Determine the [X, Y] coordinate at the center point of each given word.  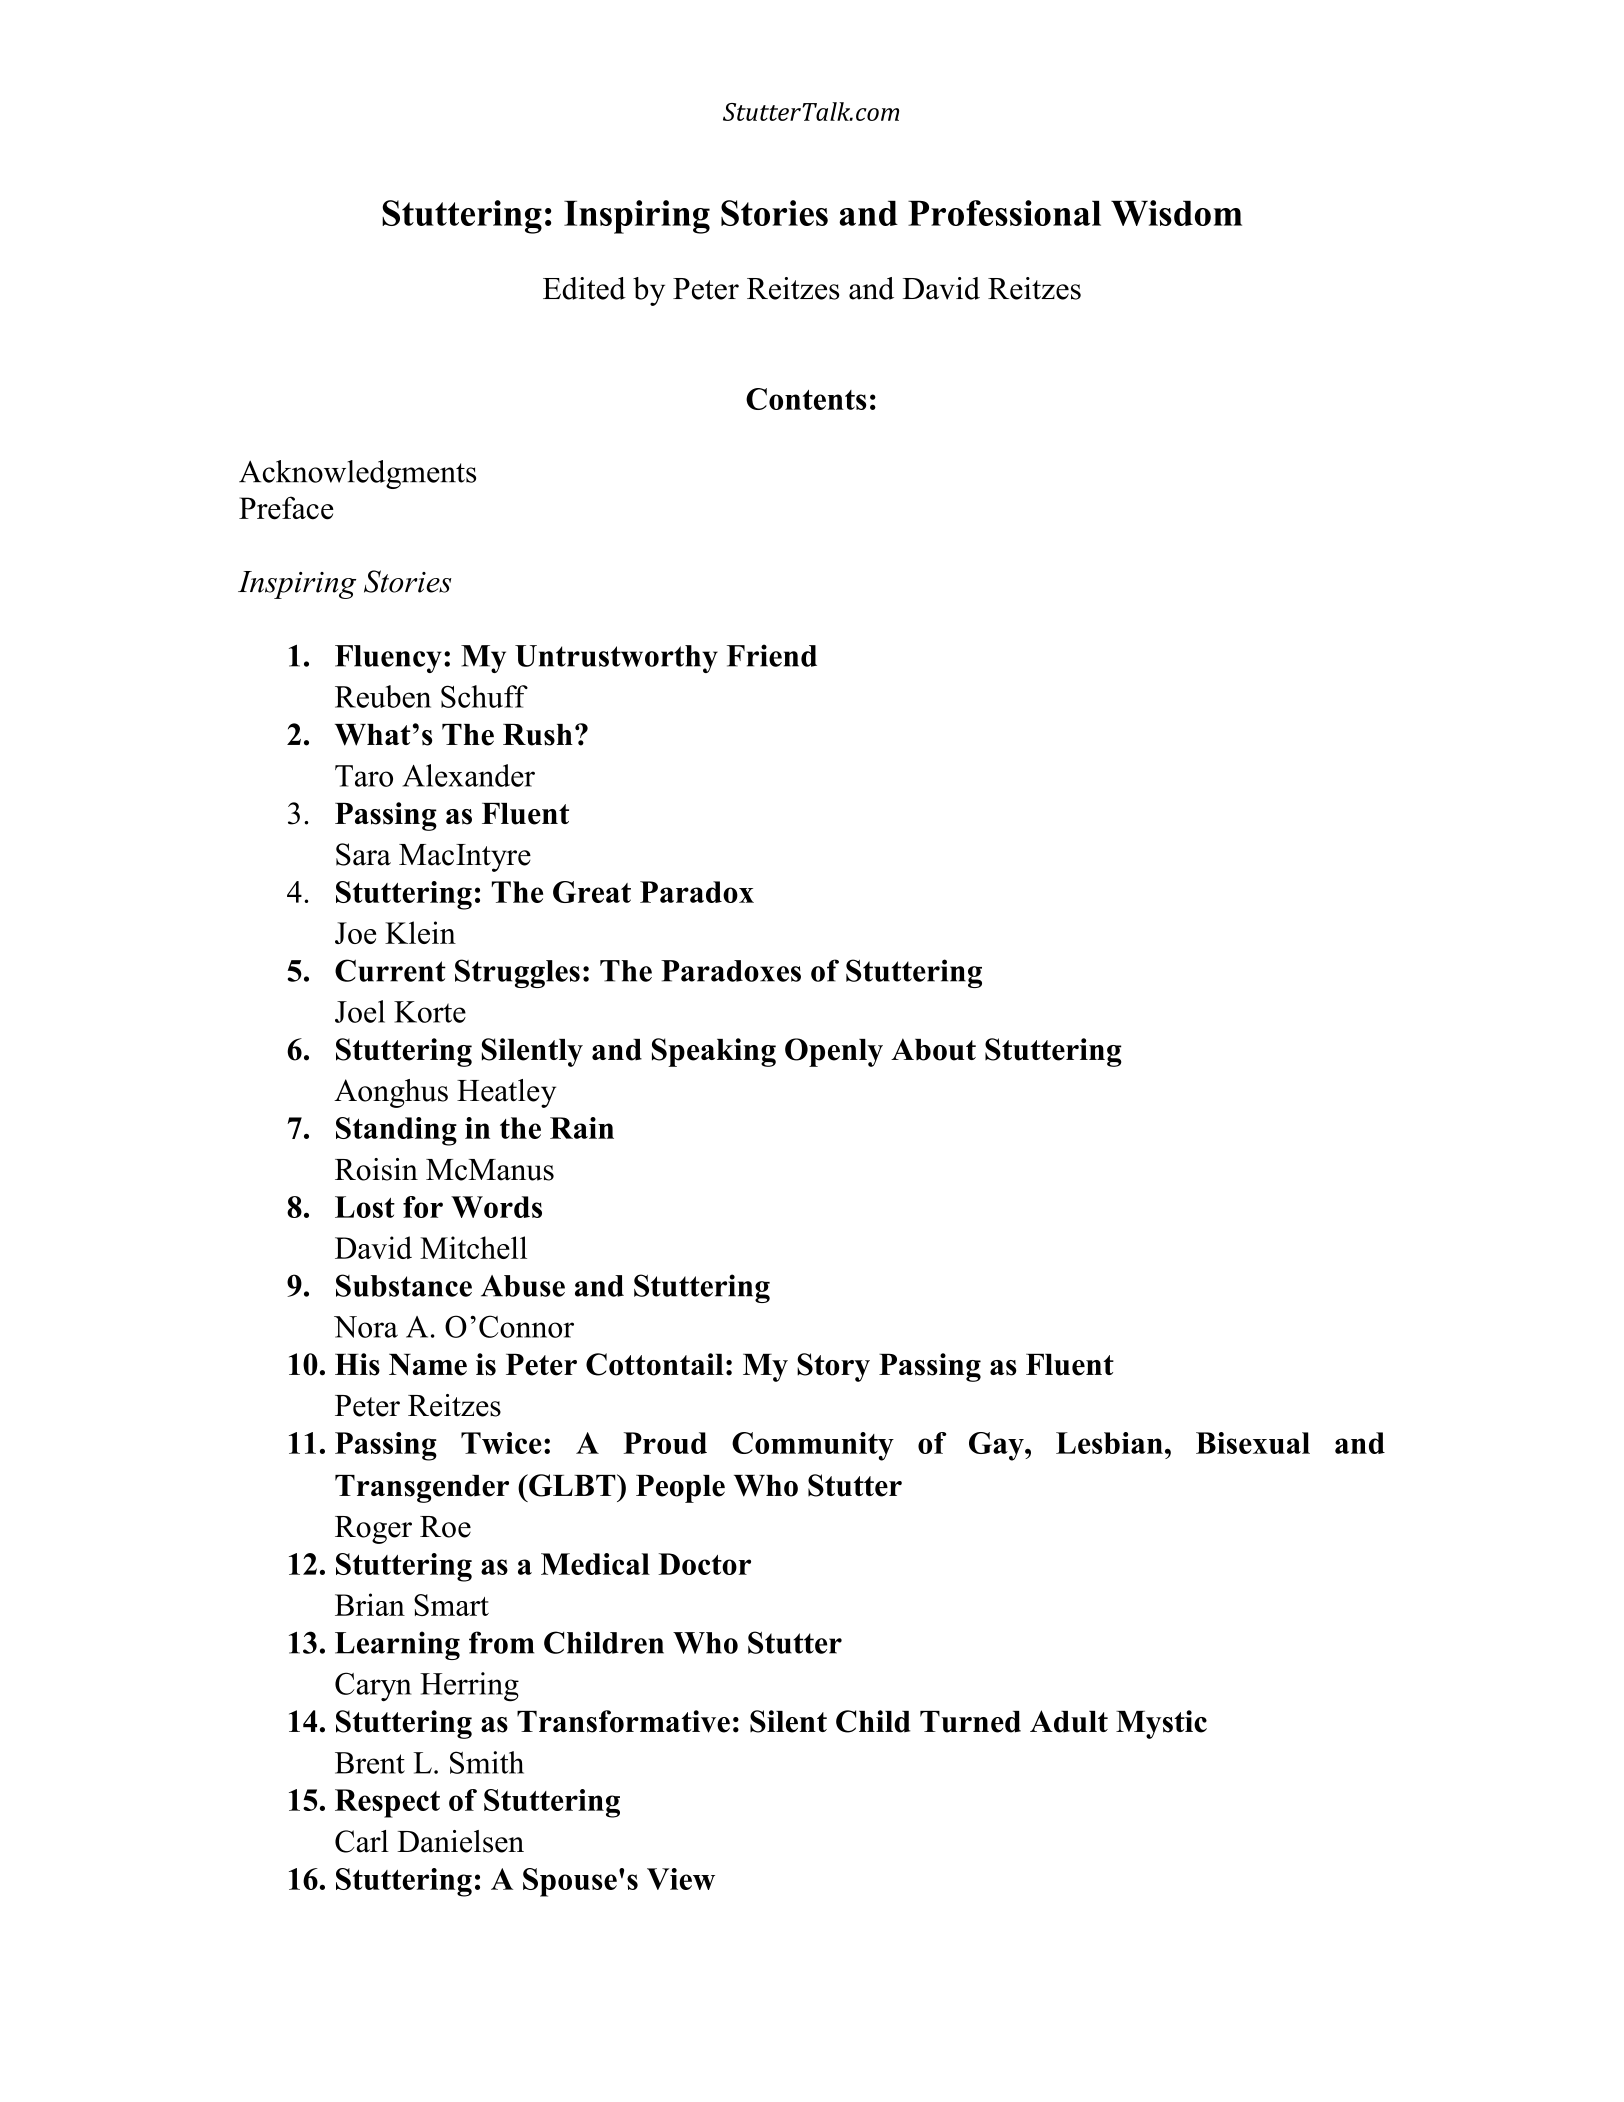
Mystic [1161, 1724]
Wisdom [1176, 213]
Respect [387, 1803]
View [681, 1879]
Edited [584, 288]
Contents [806, 399]
